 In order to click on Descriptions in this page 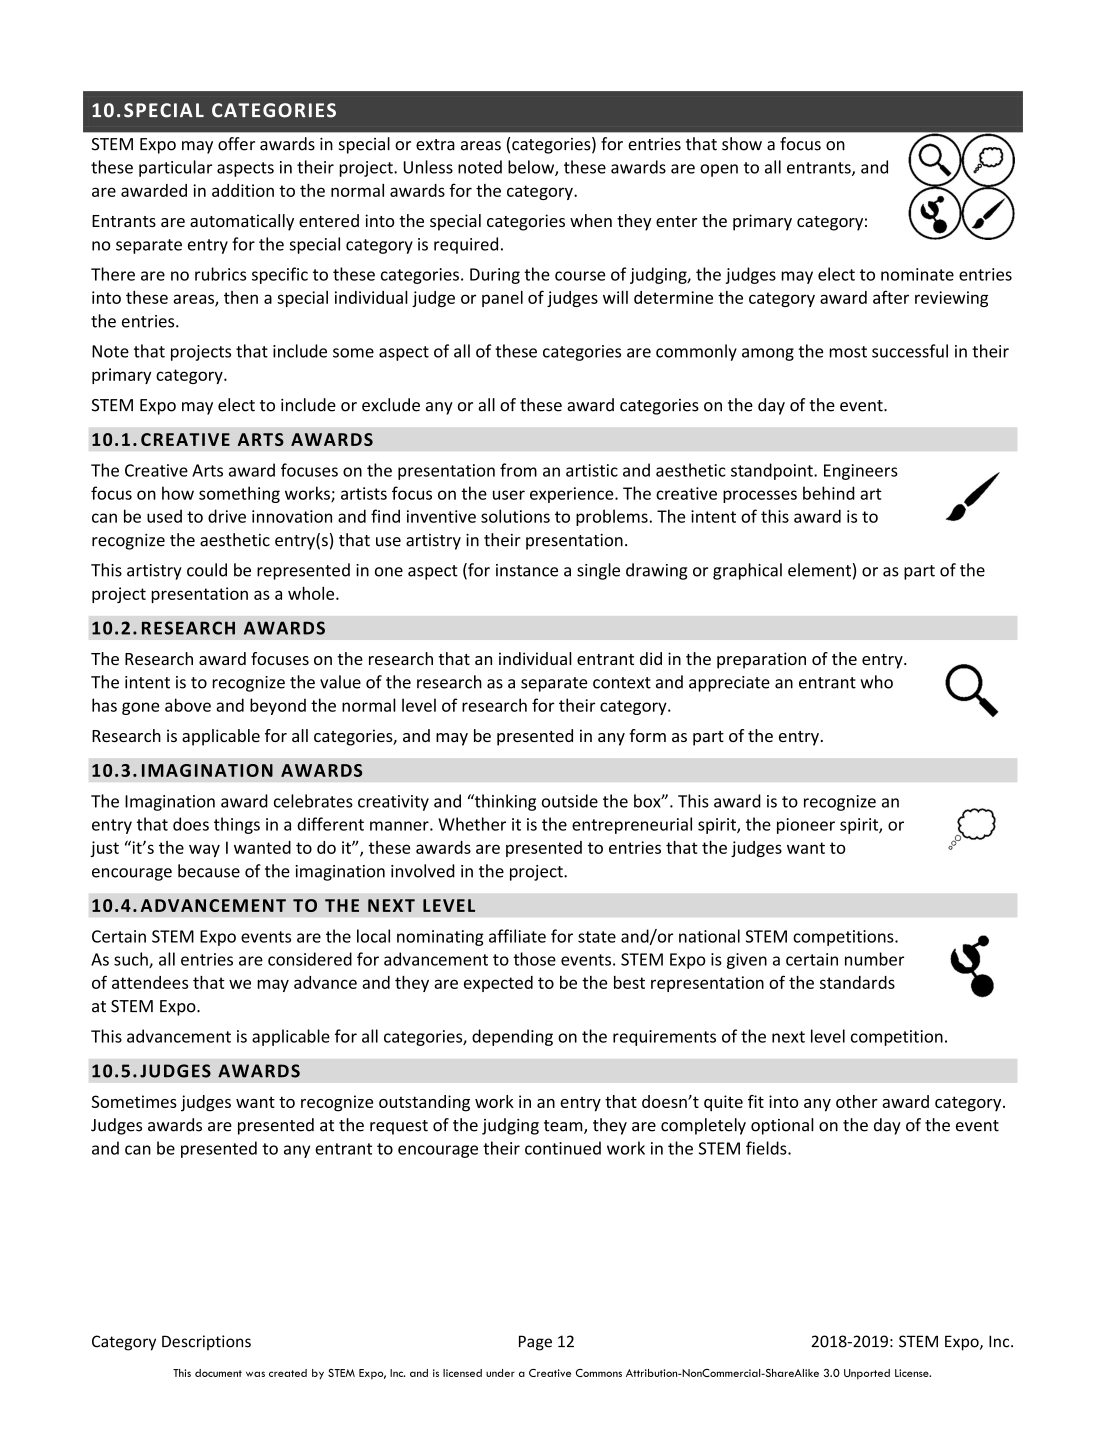, I will do `click(206, 1343)`.
